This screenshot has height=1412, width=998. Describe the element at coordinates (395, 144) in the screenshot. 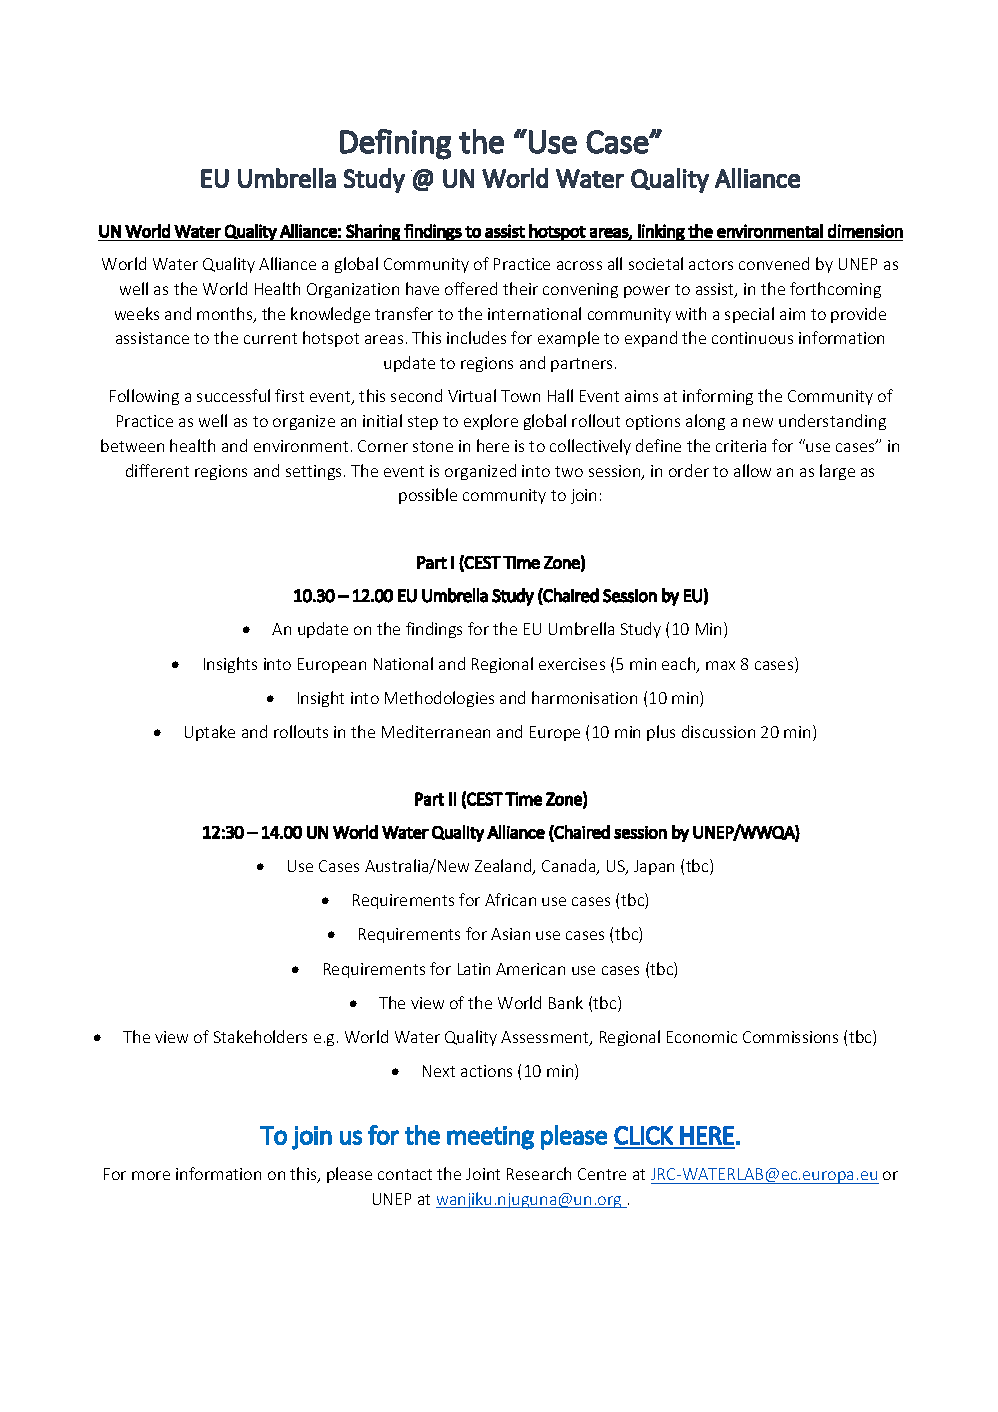

I see `Defining` at that location.
